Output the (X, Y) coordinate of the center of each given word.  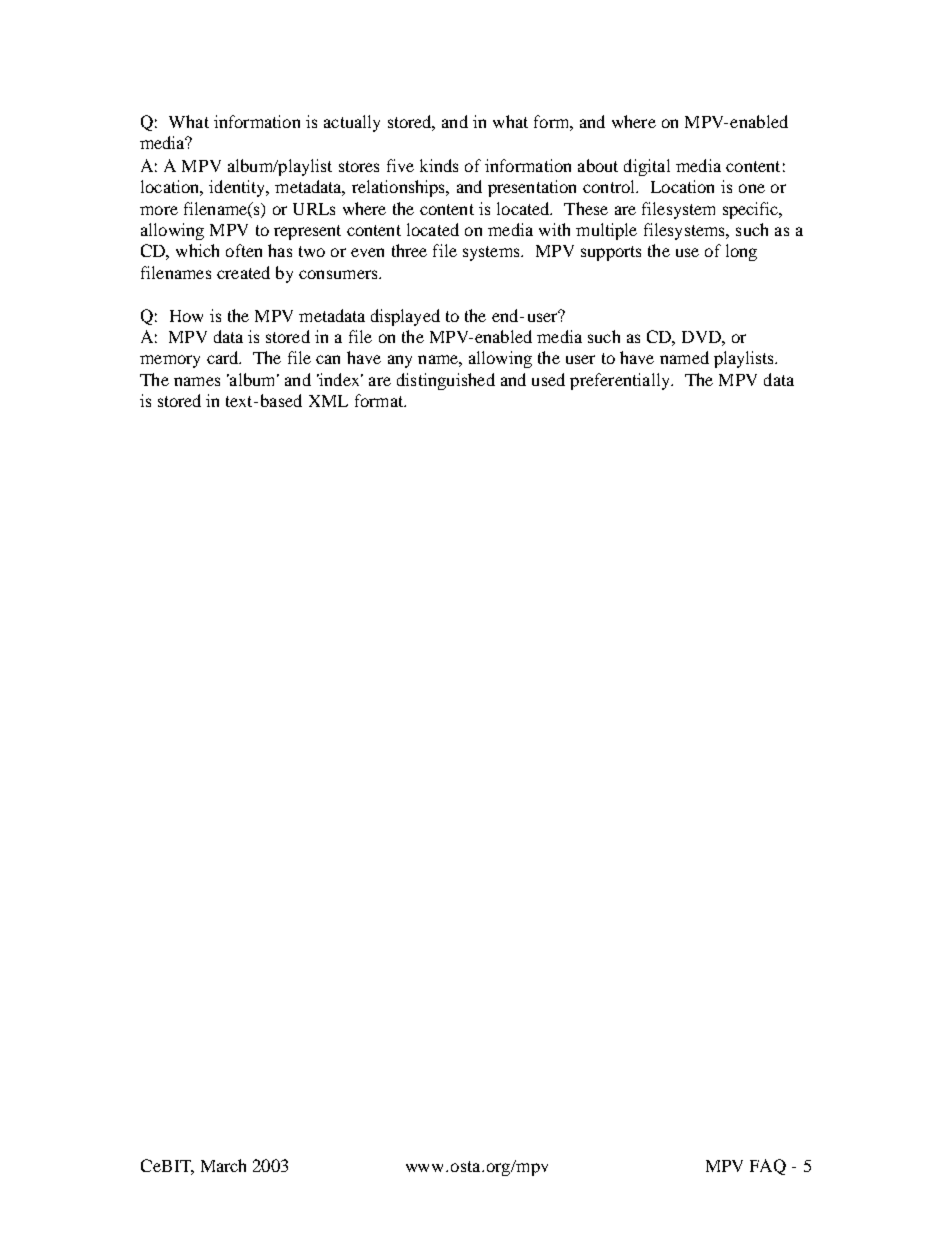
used (548, 379)
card (223, 357)
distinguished (446, 381)
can (328, 359)
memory (170, 361)
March (223, 1165)
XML (328, 401)
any (400, 361)
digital (647, 167)
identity (238, 188)
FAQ (768, 1167)
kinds (439, 165)
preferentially (621, 381)
